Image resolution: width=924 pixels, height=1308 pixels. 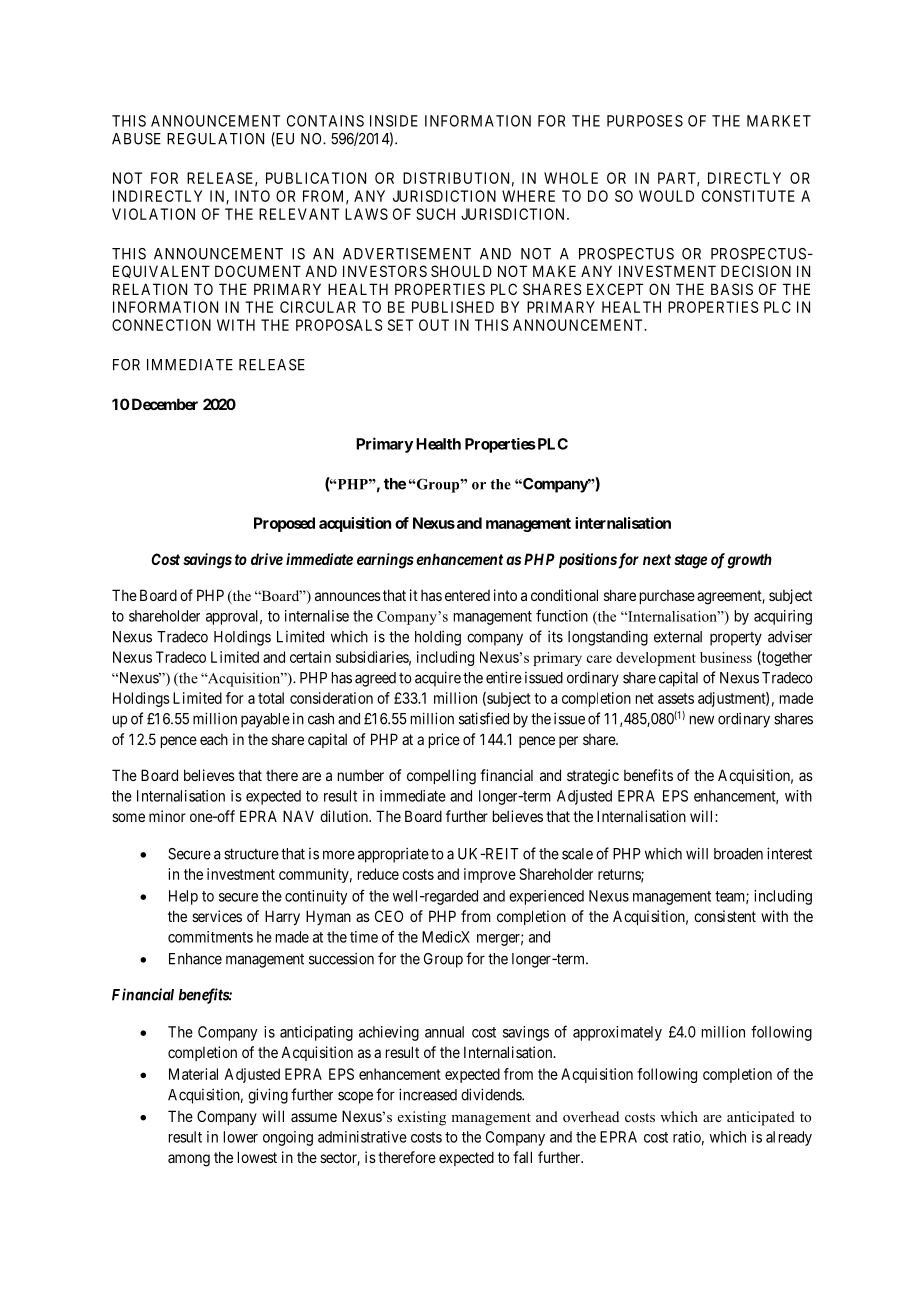 What do you see at coordinates (761, 1118) in the screenshot?
I see `anticipated` at bounding box center [761, 1118].
